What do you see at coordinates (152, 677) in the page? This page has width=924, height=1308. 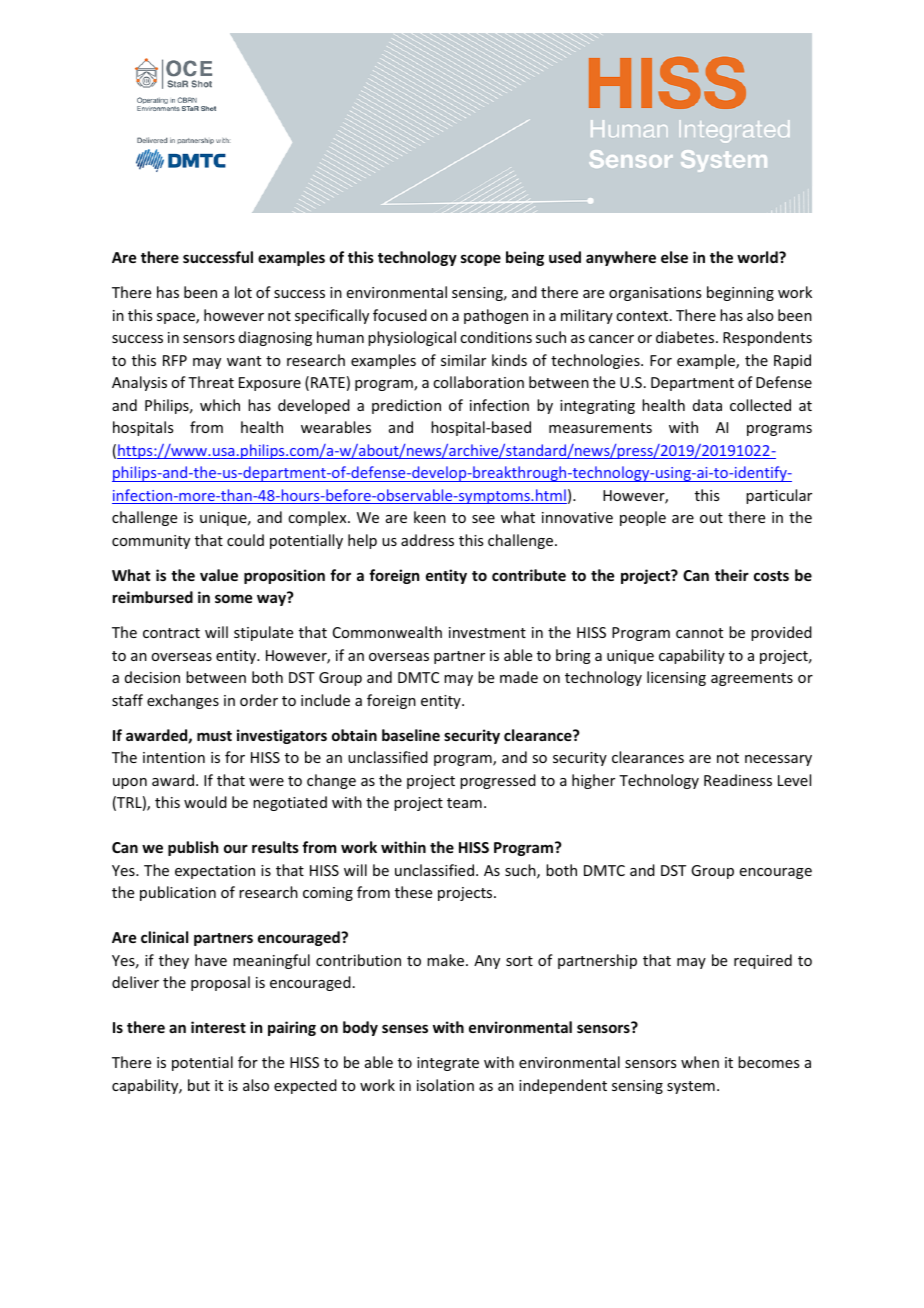 I see `decision` at bounding box center [152, 677].
